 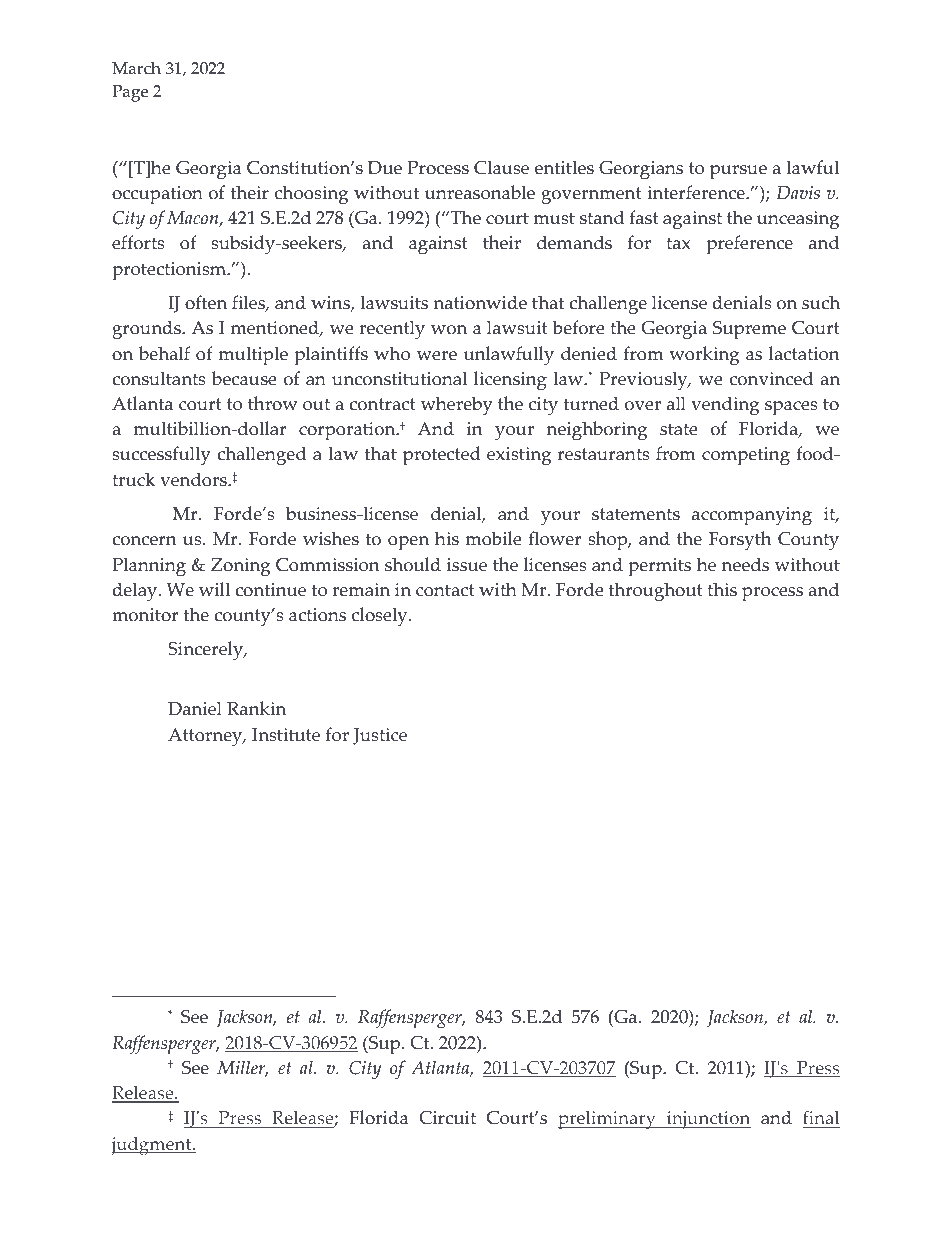 I want to click on will, so click(x=214, y=589).
